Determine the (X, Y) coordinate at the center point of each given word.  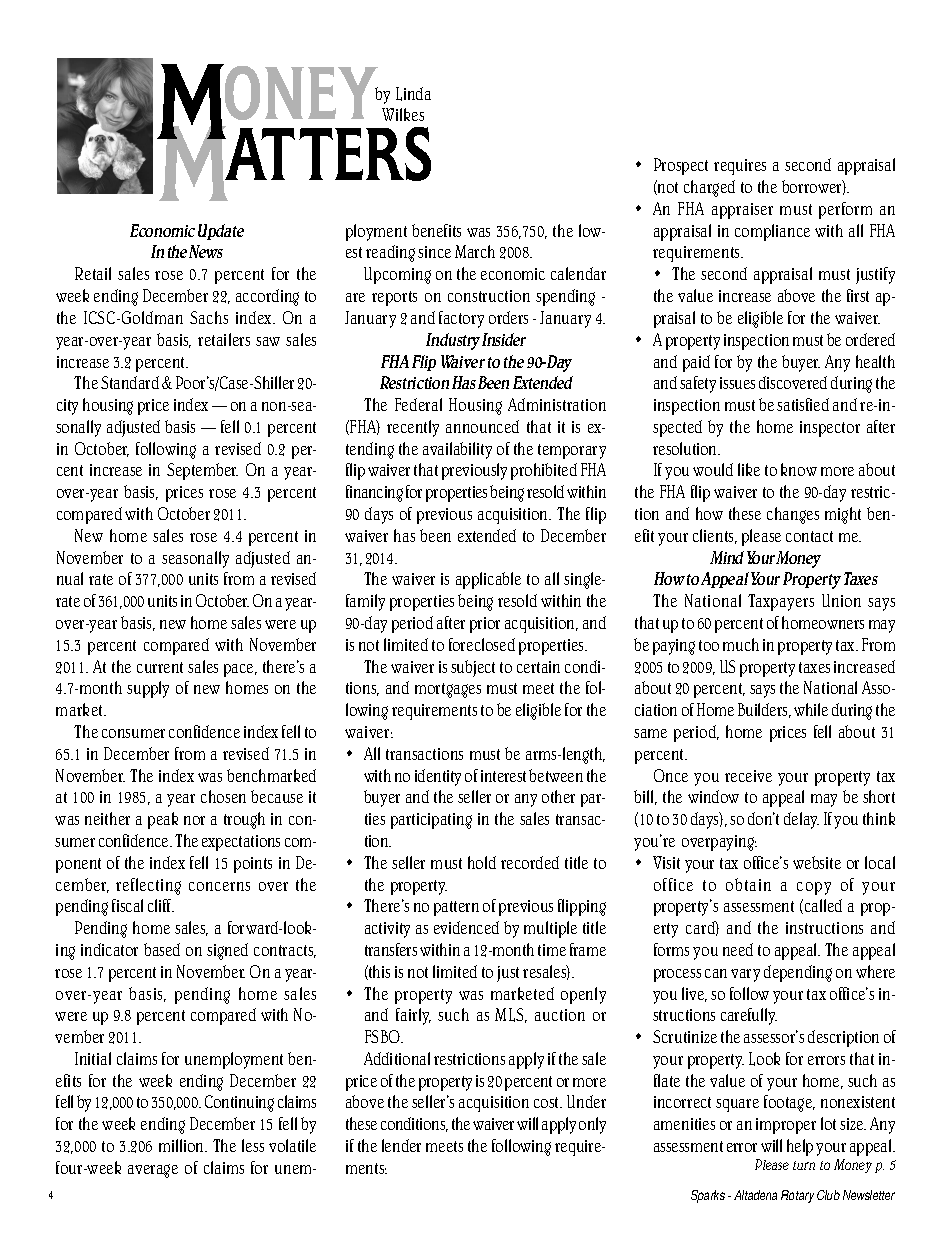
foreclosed (482, 644)
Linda (413, 94)
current (160, 667)
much (741, 644)
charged (709, 188)
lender (401, 1145)
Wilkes (403, 114)
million (182, 1145)
